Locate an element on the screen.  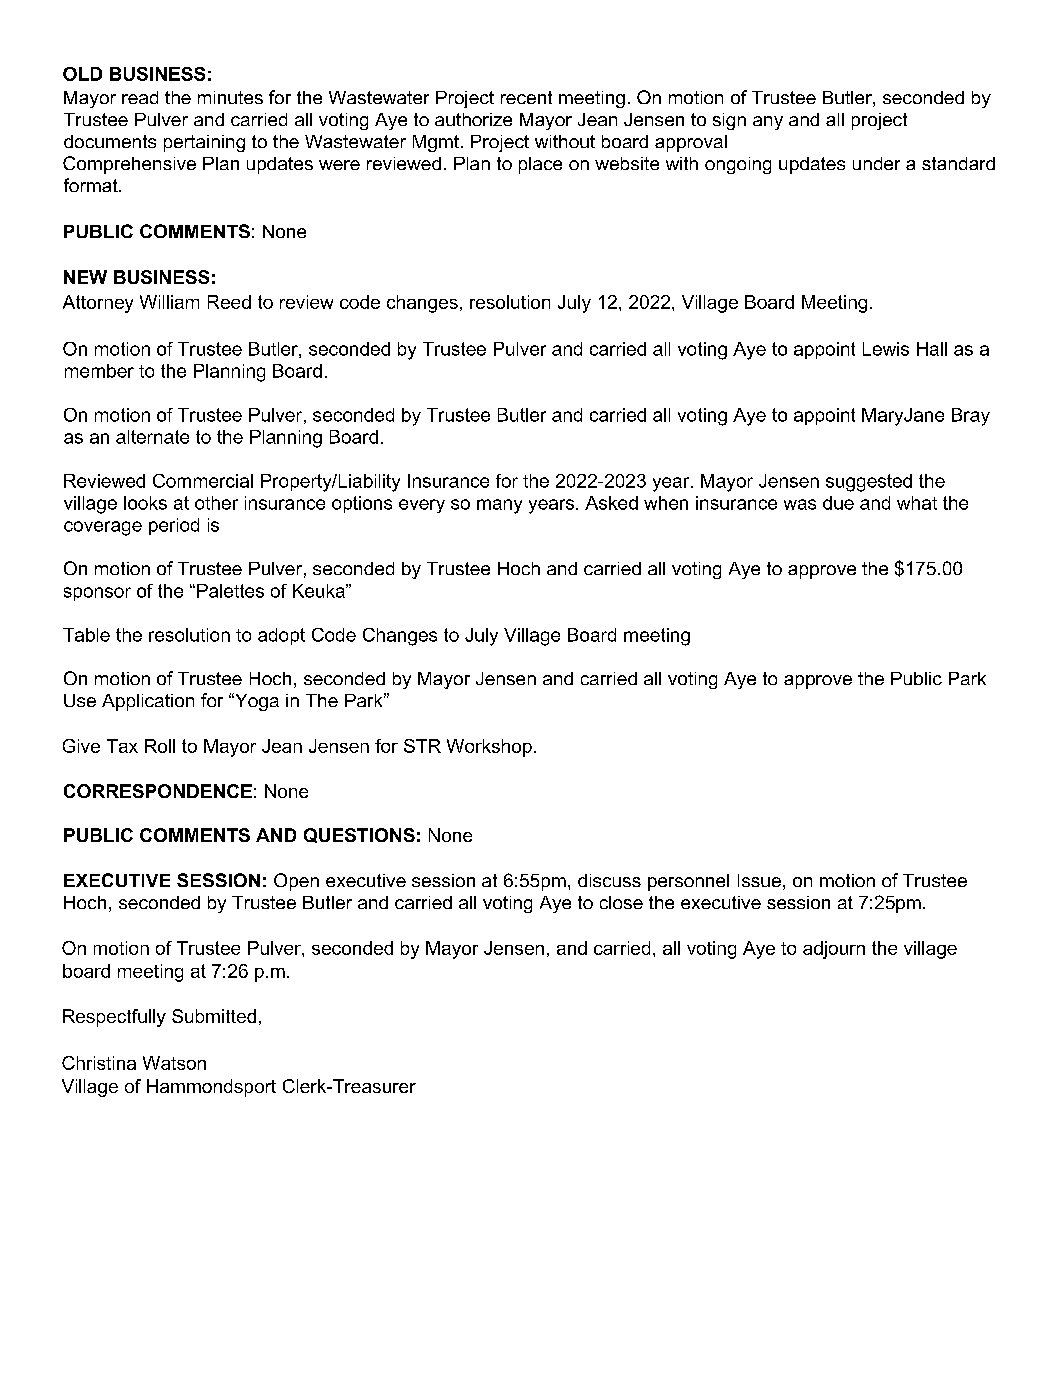
minutes is located at coordinates (230, 97).
